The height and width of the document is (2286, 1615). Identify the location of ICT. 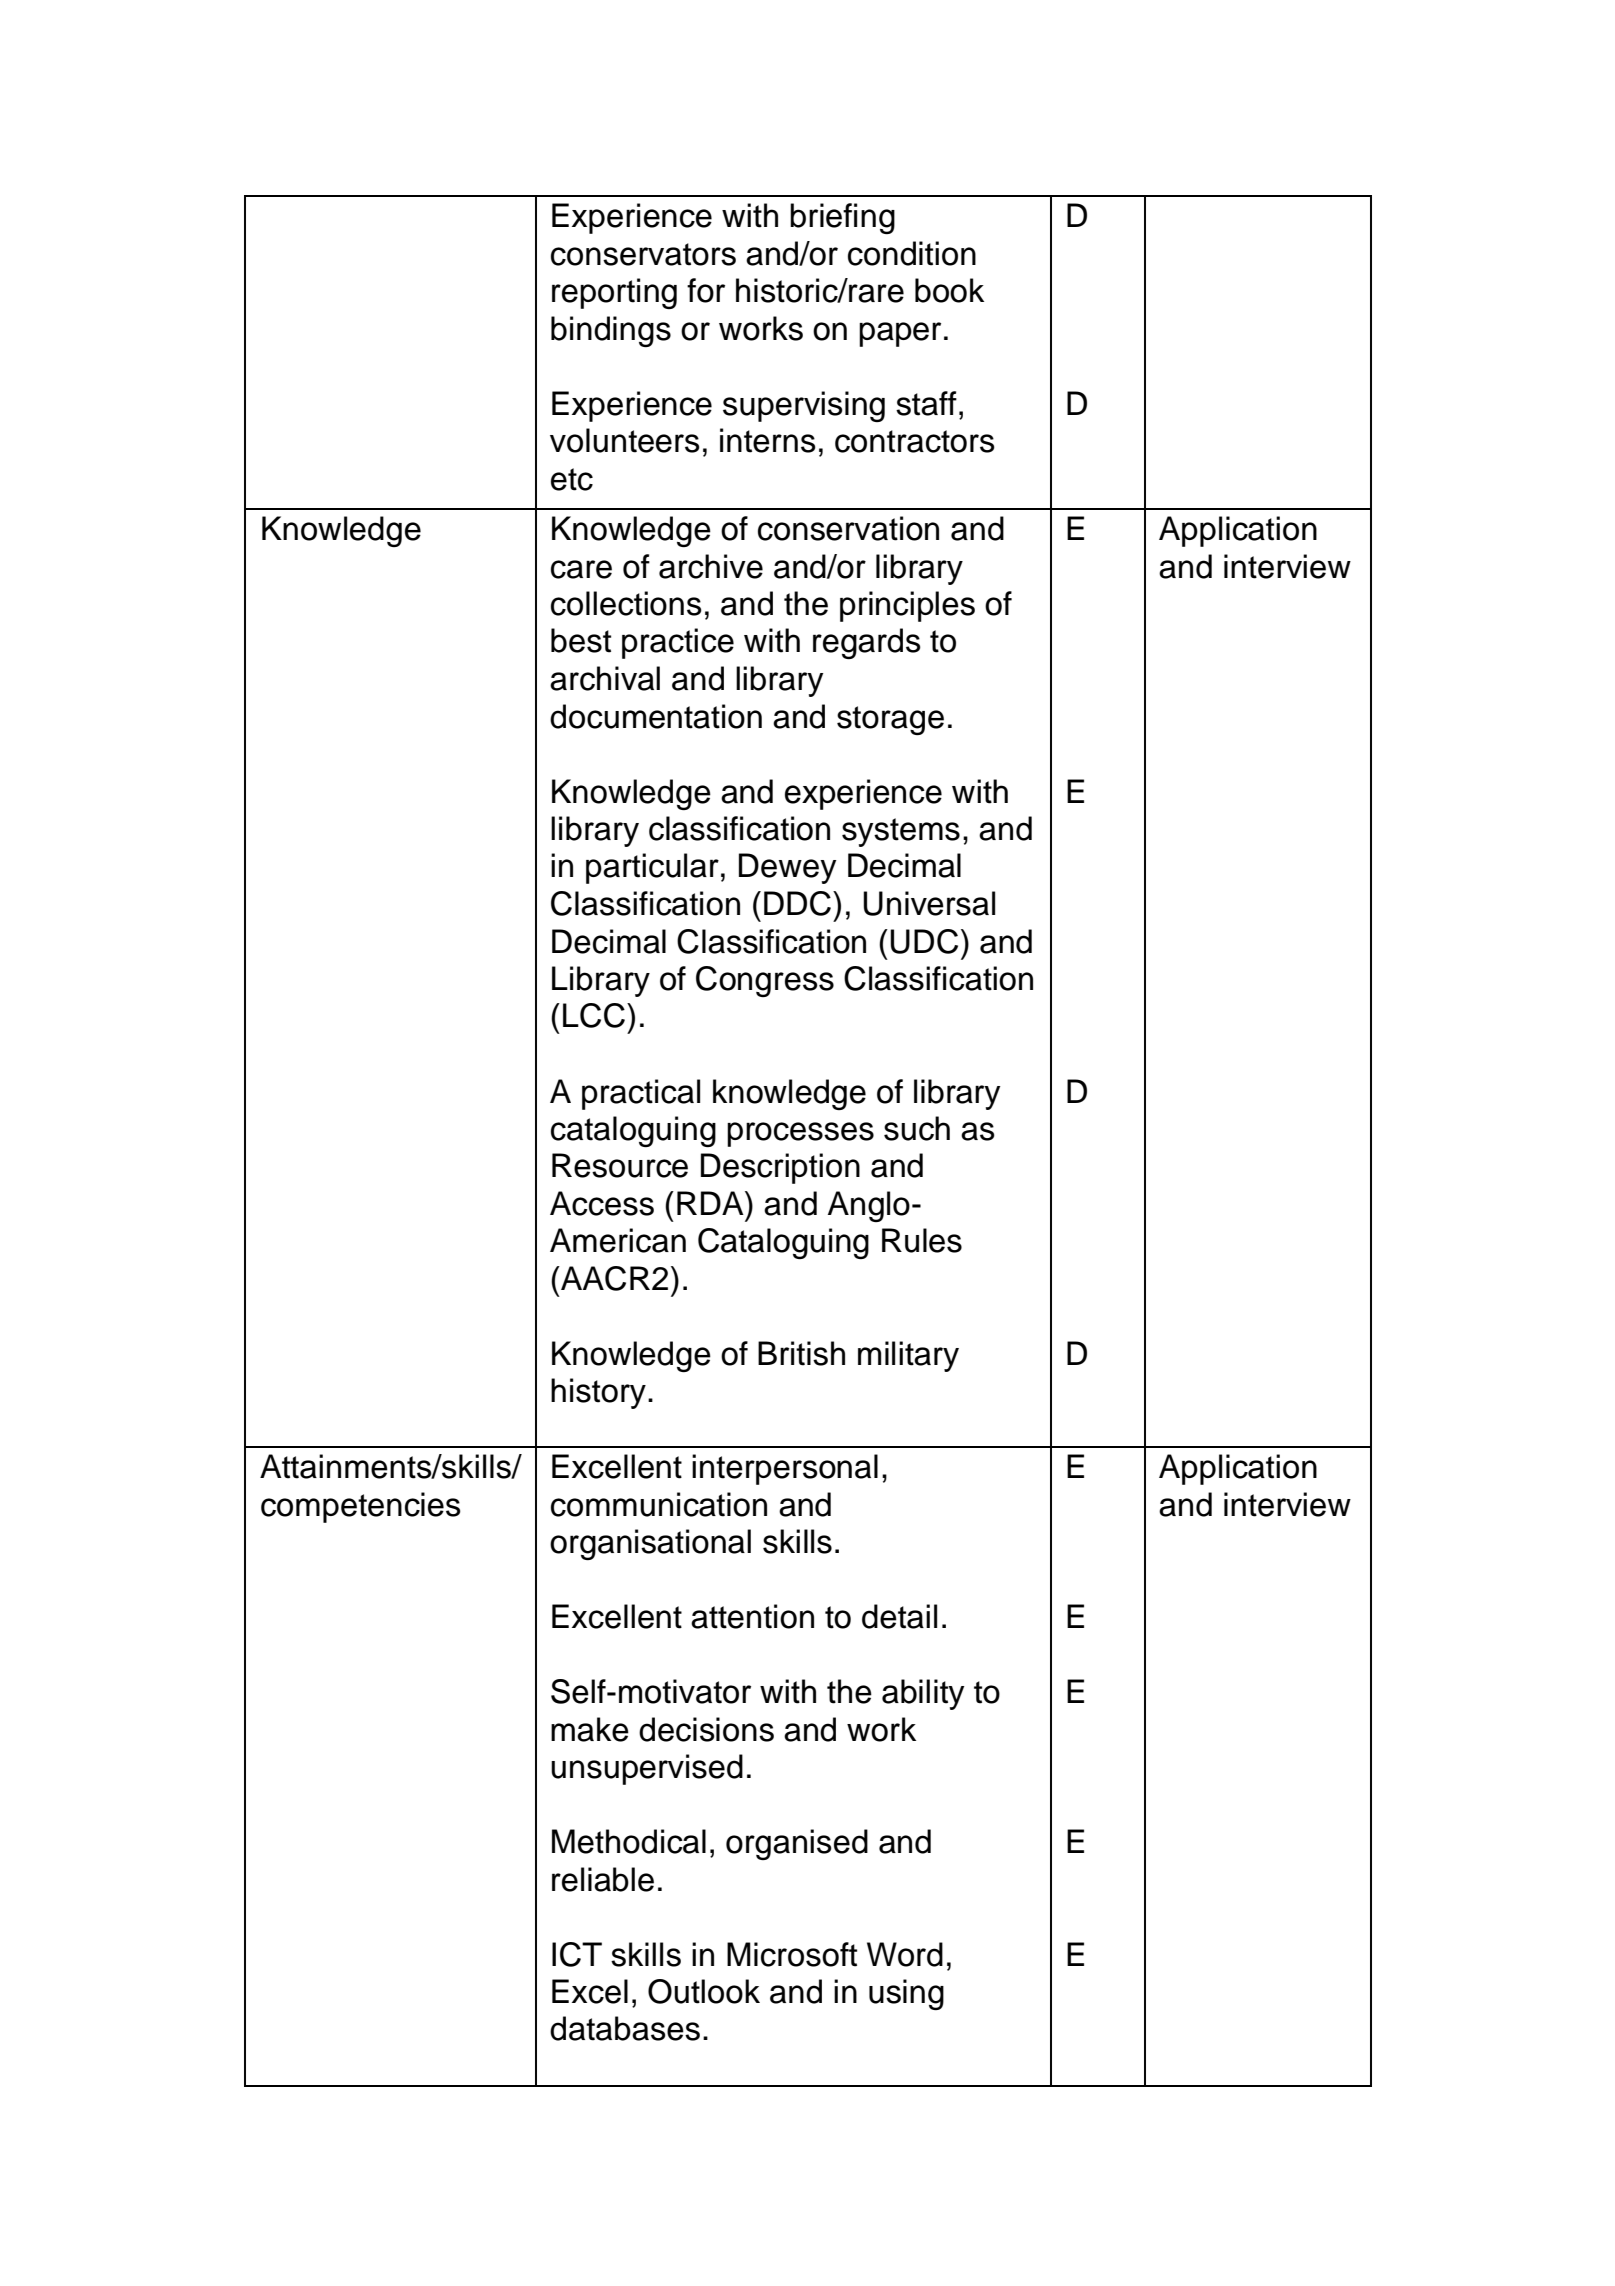
(577, 1954).
